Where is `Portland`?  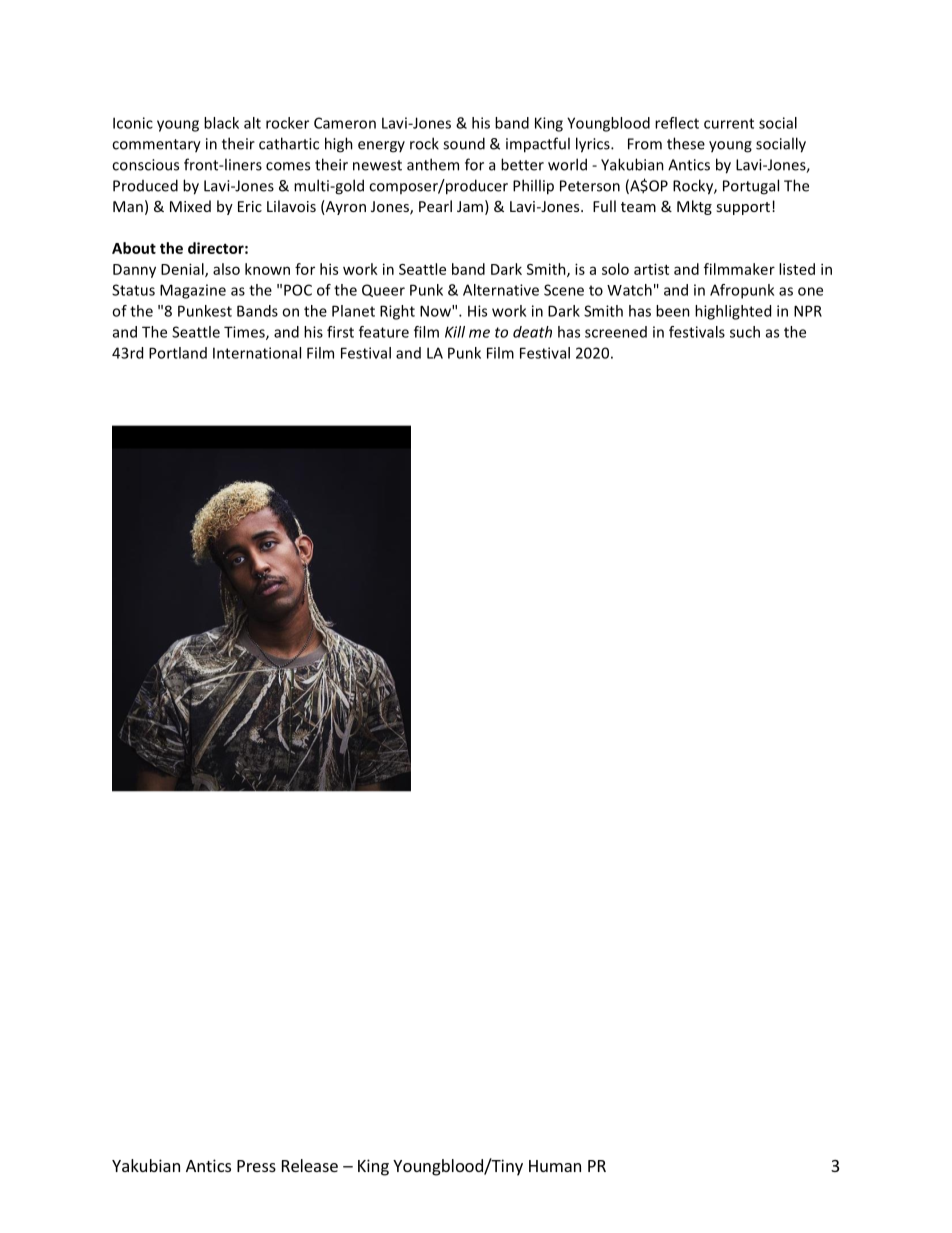 Portland is located at coordinates (178, 353).
